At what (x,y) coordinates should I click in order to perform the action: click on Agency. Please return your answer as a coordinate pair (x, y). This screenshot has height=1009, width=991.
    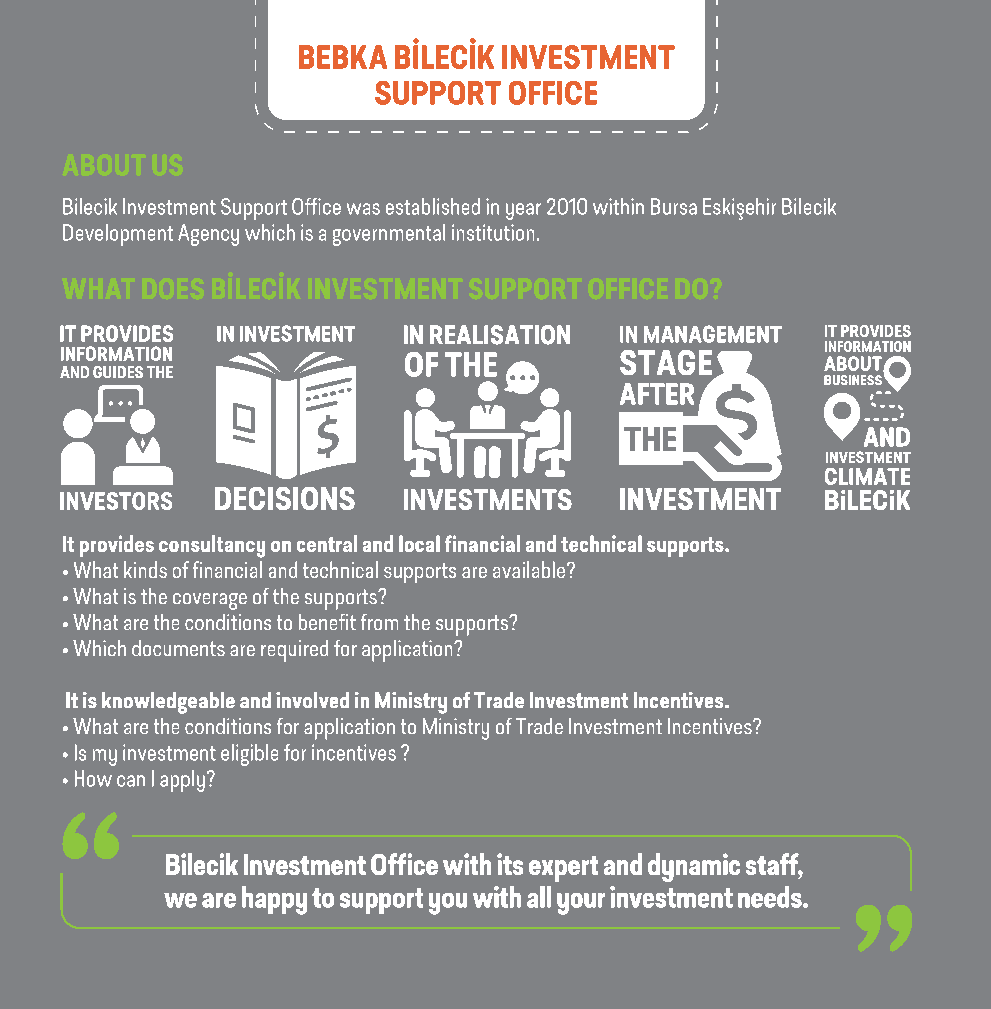
    Looking at the image, I should click on (208, 235).
